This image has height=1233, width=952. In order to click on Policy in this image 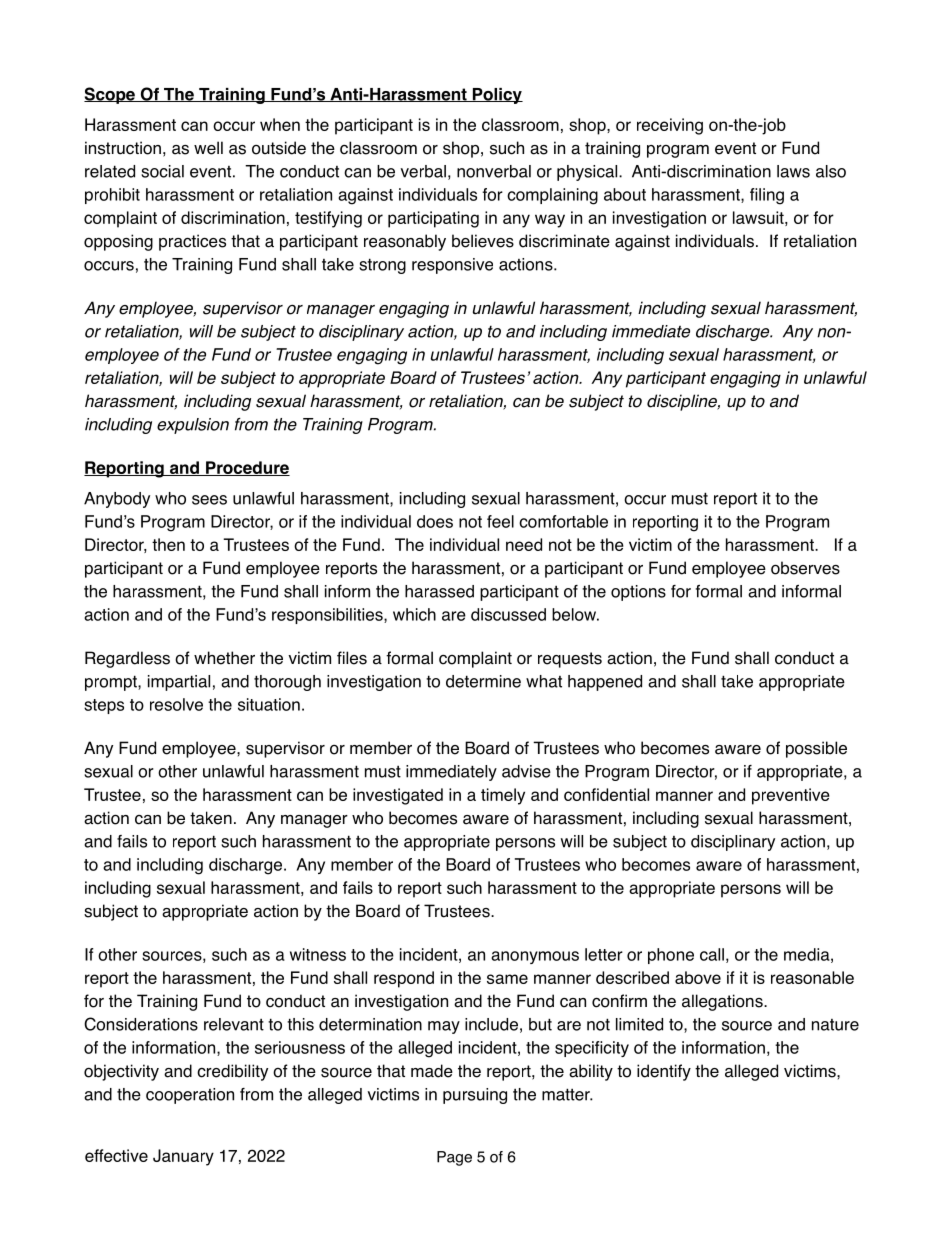, I will do `click(497, 96)`.
